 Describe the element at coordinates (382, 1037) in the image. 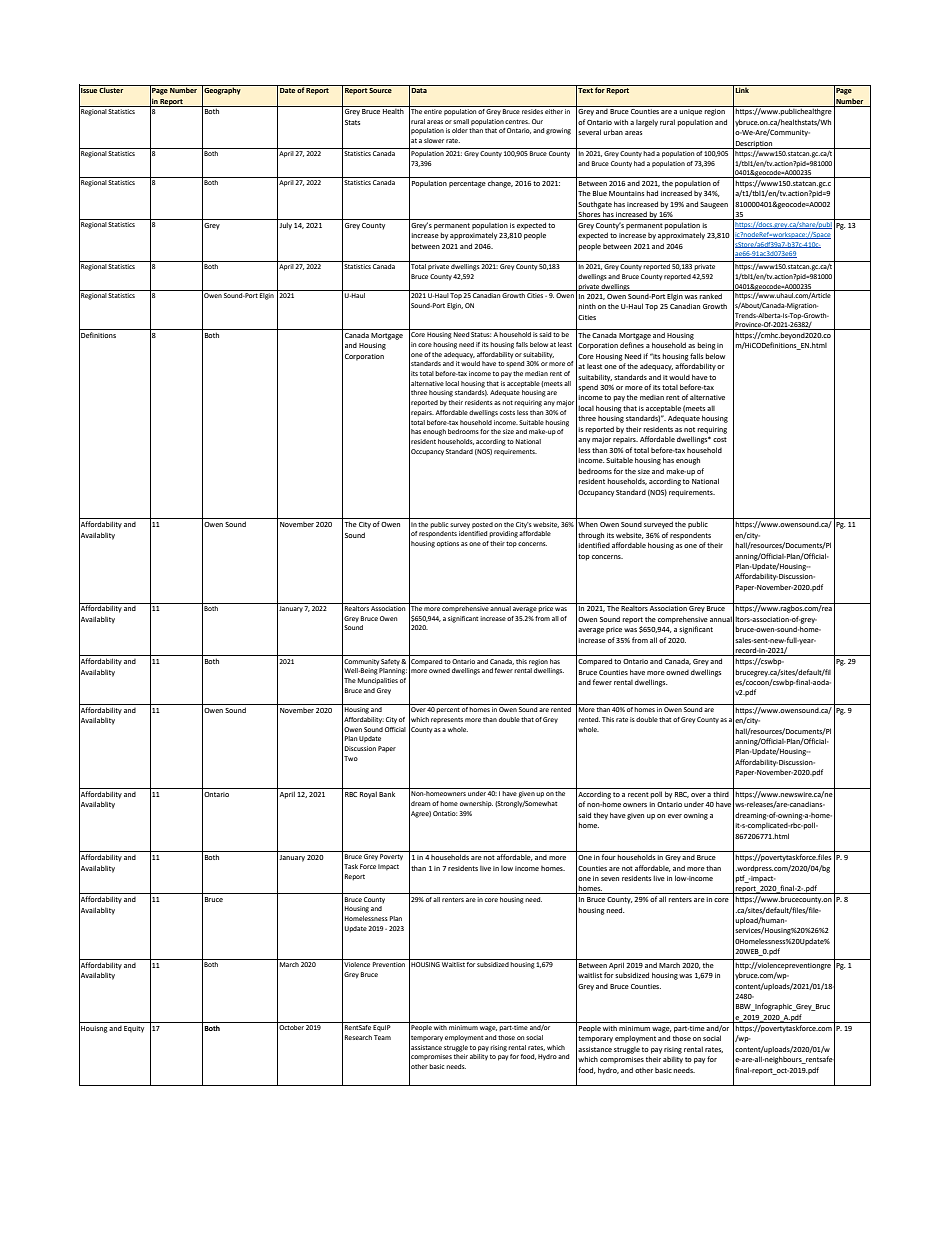

I see `Team` at that location.
